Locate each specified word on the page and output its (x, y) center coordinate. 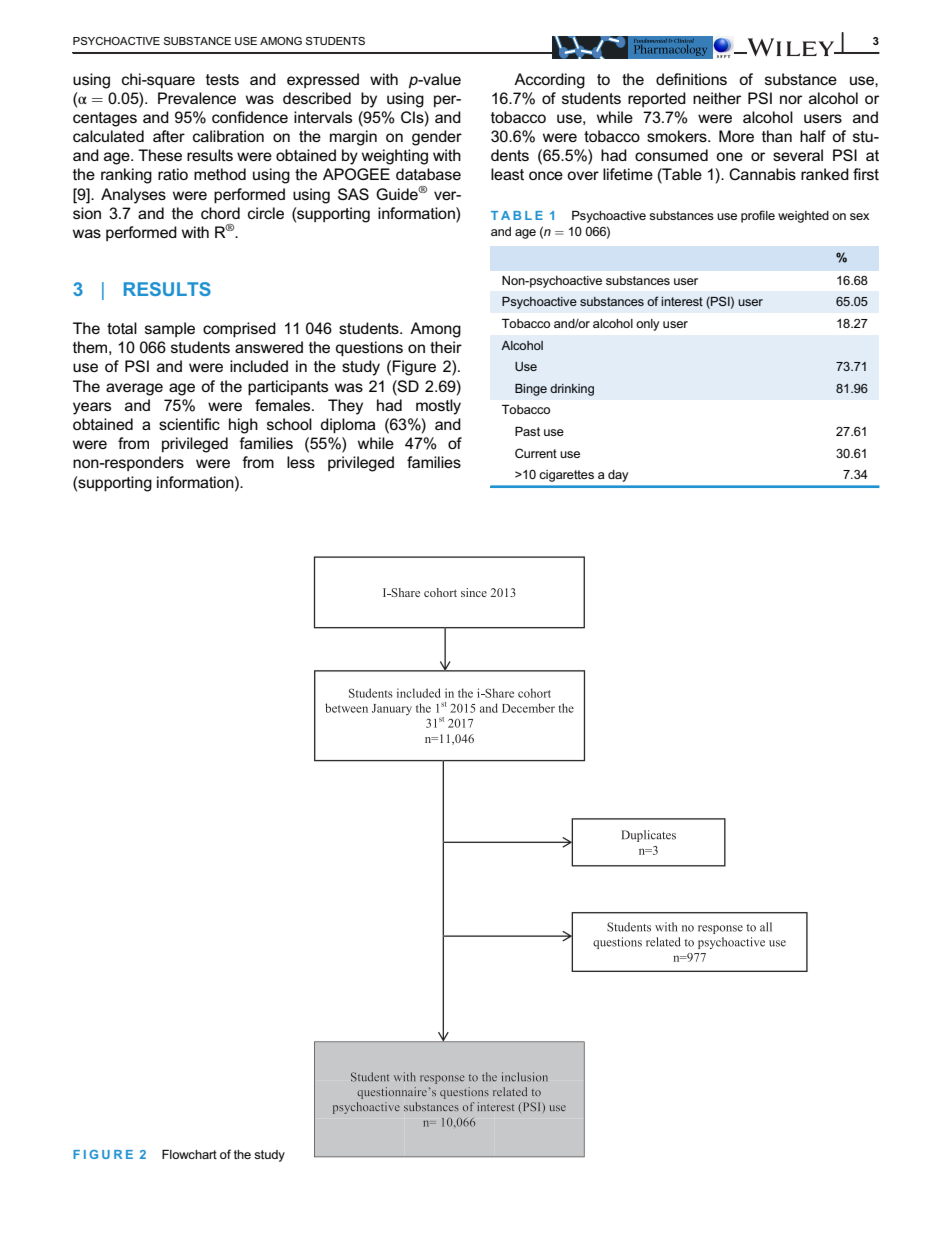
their (446, 347)
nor (791, 99)
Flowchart (189, 1154)
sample (170, 329)
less (301, 462)
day (618, 476)
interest (682, 301)
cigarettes (566, 476)
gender (437, 138)
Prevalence (197, 98)
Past (527, 431)
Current (536, 453)
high (243, 426)
